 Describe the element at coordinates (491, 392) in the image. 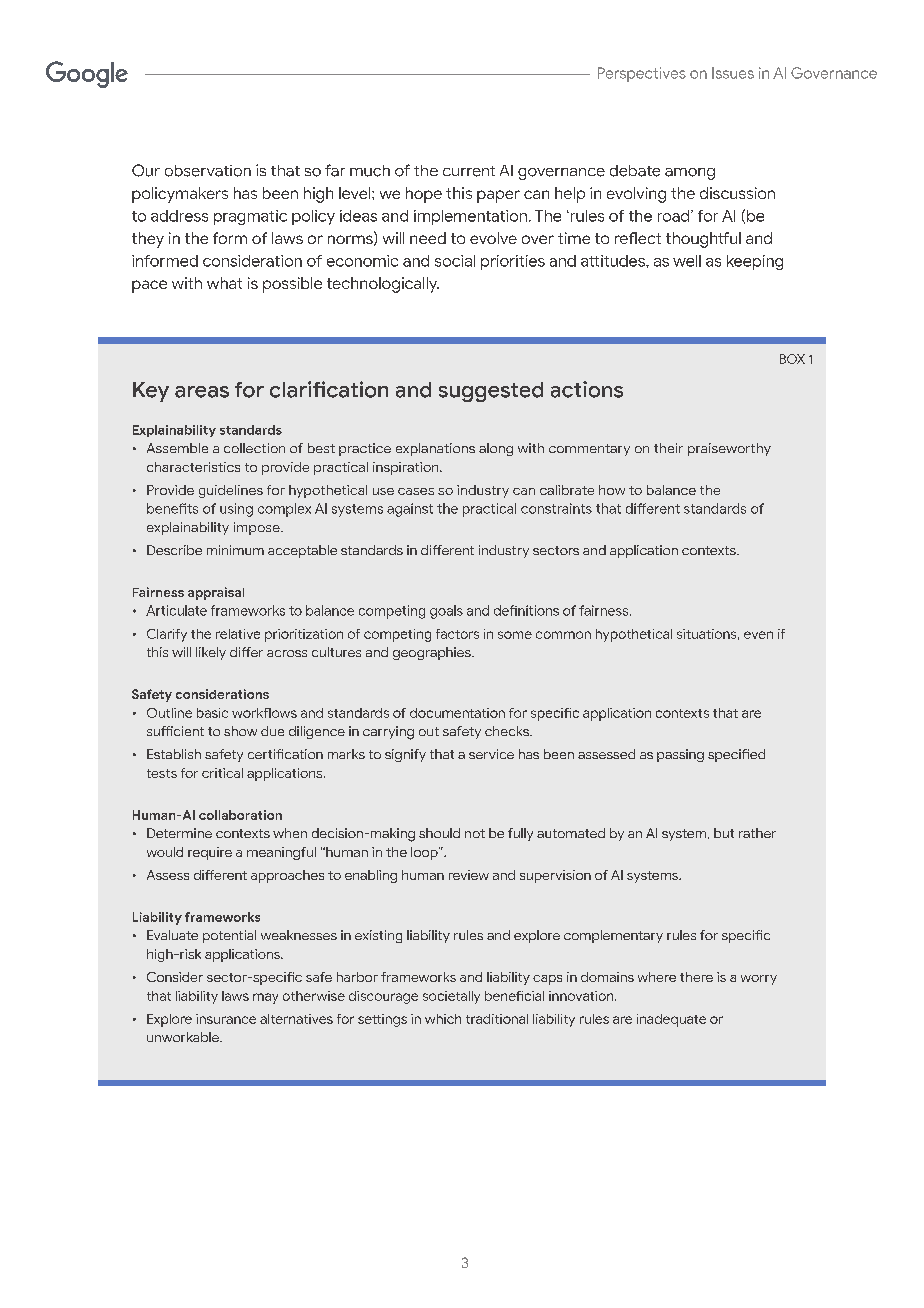

I see `suggested` at that location.
